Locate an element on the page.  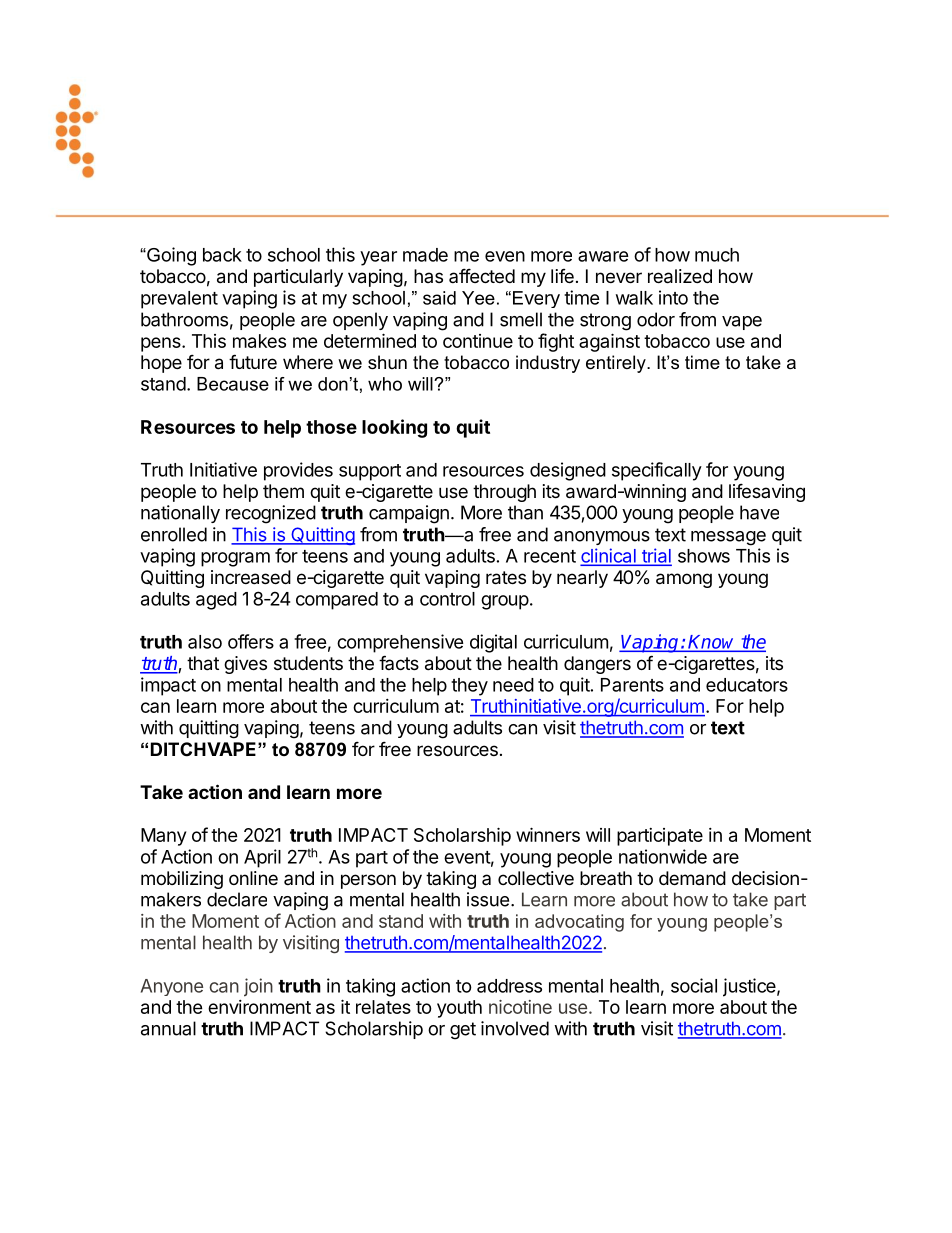
realized is located at coordinates (680, 276).
